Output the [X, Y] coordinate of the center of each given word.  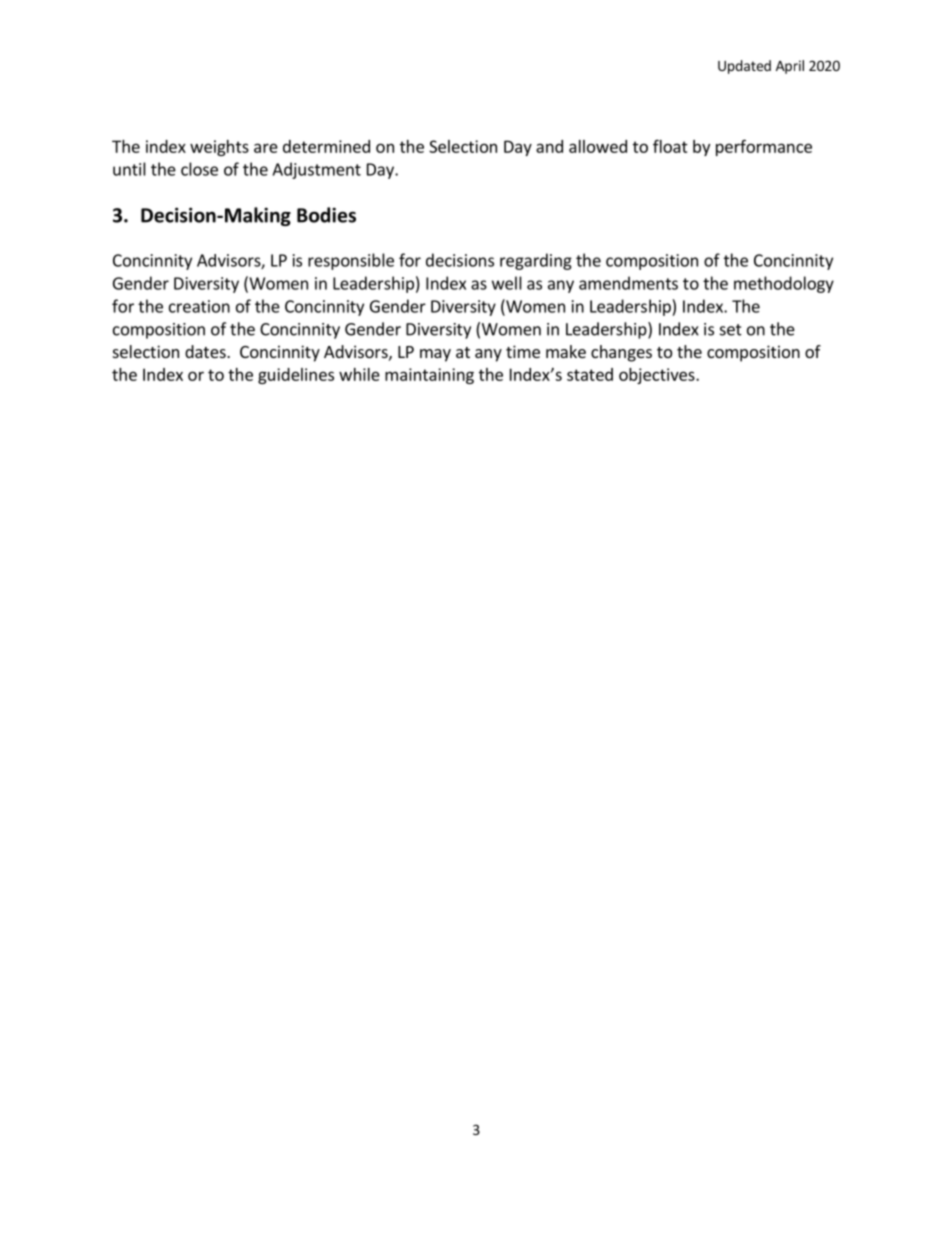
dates [206, 351]
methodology [784, 284]
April [790, 67]
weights [219, 148]
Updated [744, 67]
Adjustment [316, 170]
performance [764, 147]
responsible [351, 261]
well [507, 283]
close [199, 169]
